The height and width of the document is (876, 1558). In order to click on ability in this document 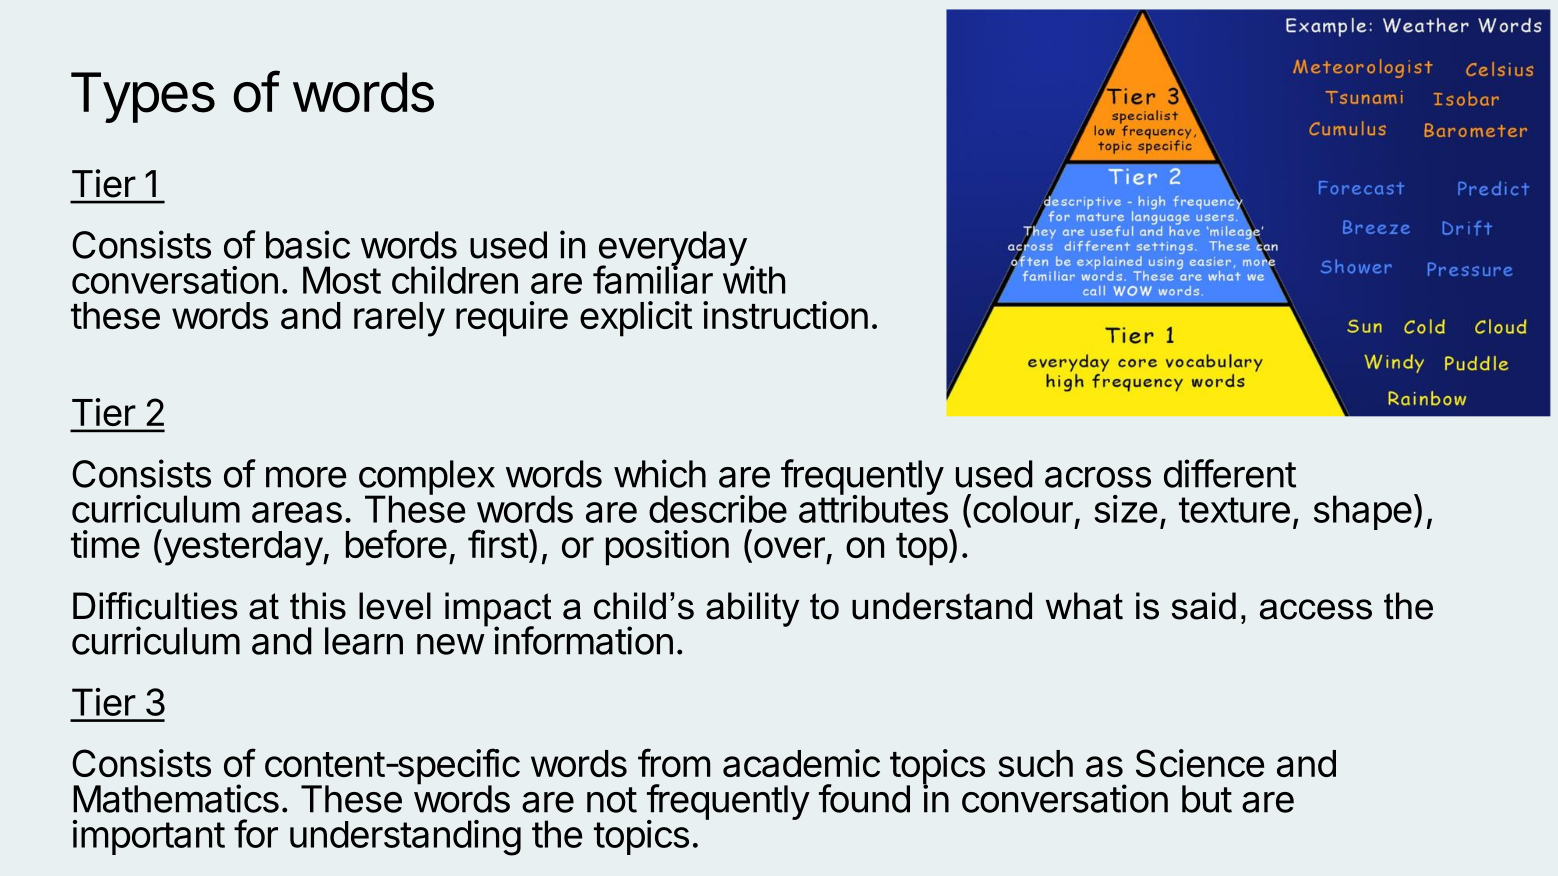, I will do `click(752, 609)`.
